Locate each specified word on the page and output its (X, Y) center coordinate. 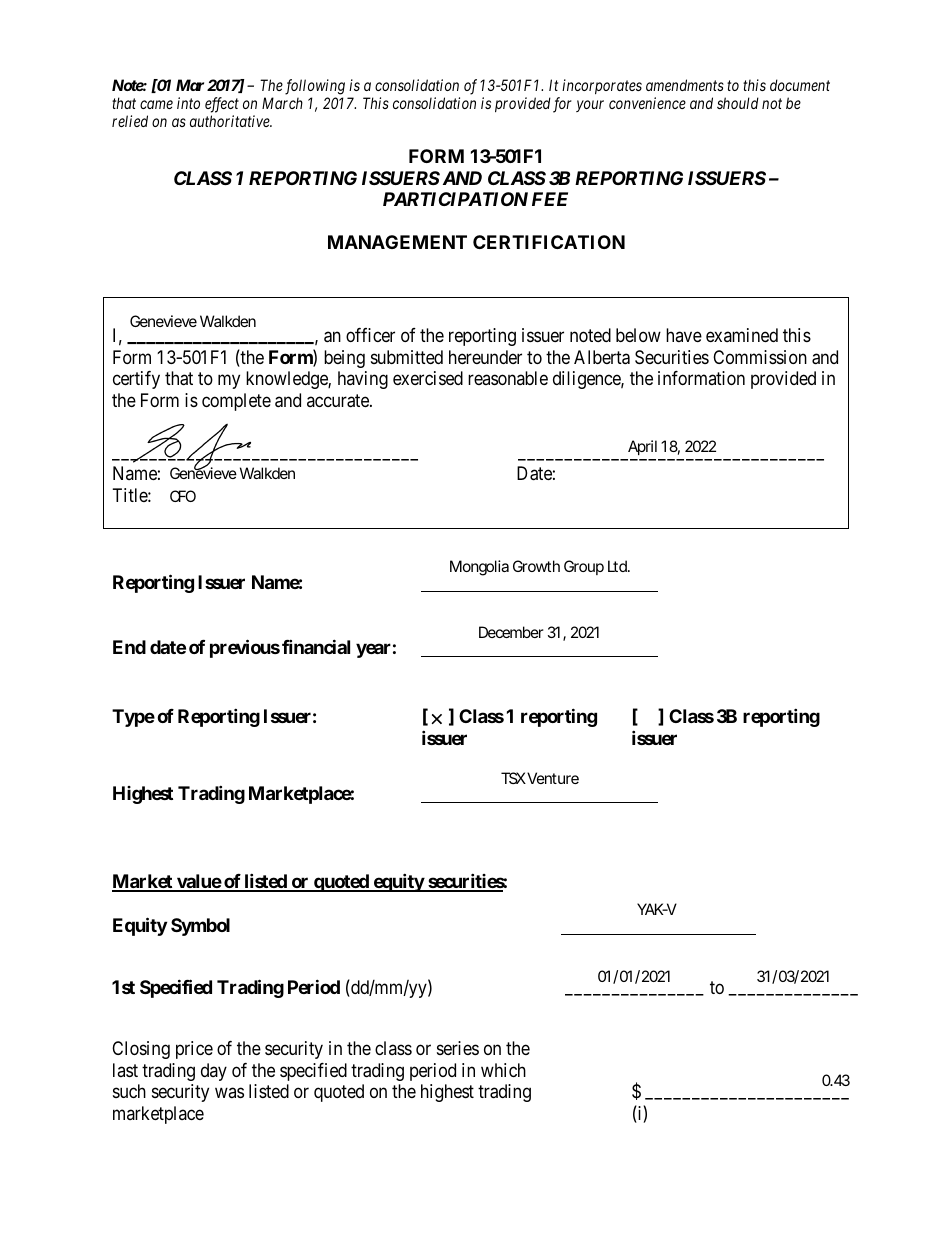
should (738, 103)
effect (222, 105)
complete (236, 402)
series (458, 1048)
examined (742, 335)
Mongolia (479, 568)
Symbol (200, 927)
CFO (183, 496)
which (503, 1070)
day (214, 1072)
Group (584, 567)
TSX (513, 778)
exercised (428, 378)
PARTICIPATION (455, 199)
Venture (553, 778)
